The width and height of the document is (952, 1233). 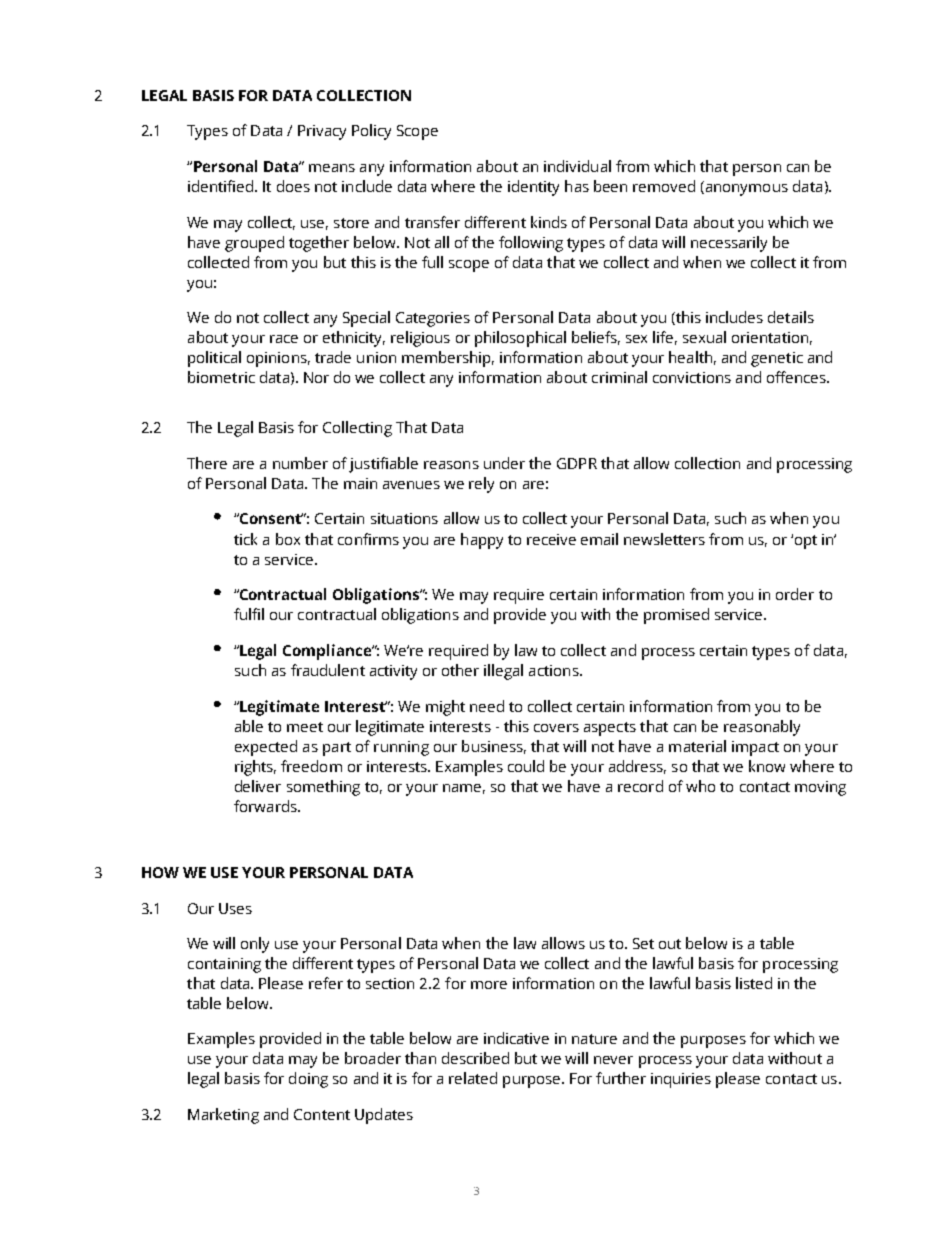 What do you see at coordinates (473, 1078) in the document?
I see `related` at bounding box center [473, 1078].
